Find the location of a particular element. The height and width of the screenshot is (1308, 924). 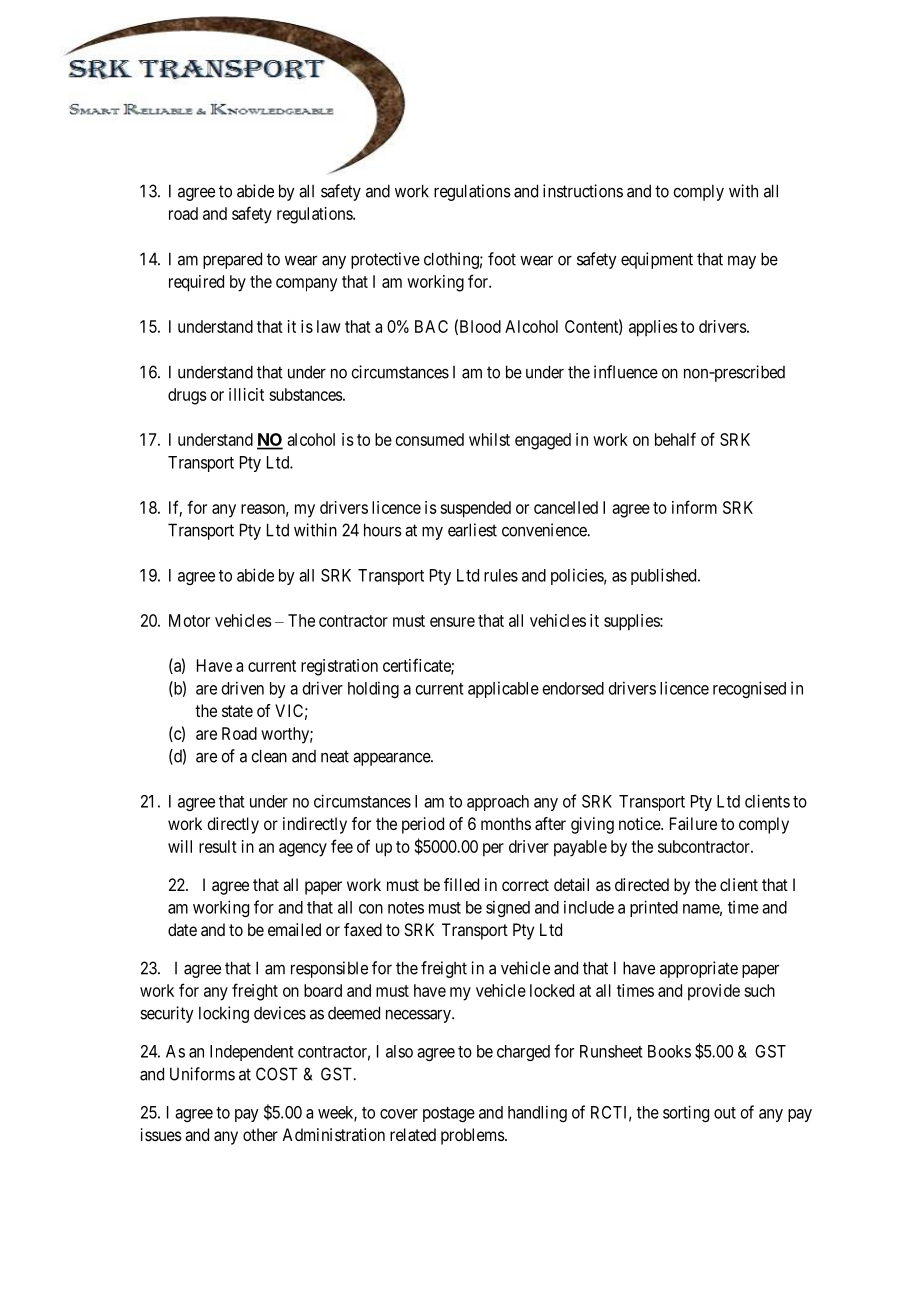

printed is located at coordinates (654, 908).
